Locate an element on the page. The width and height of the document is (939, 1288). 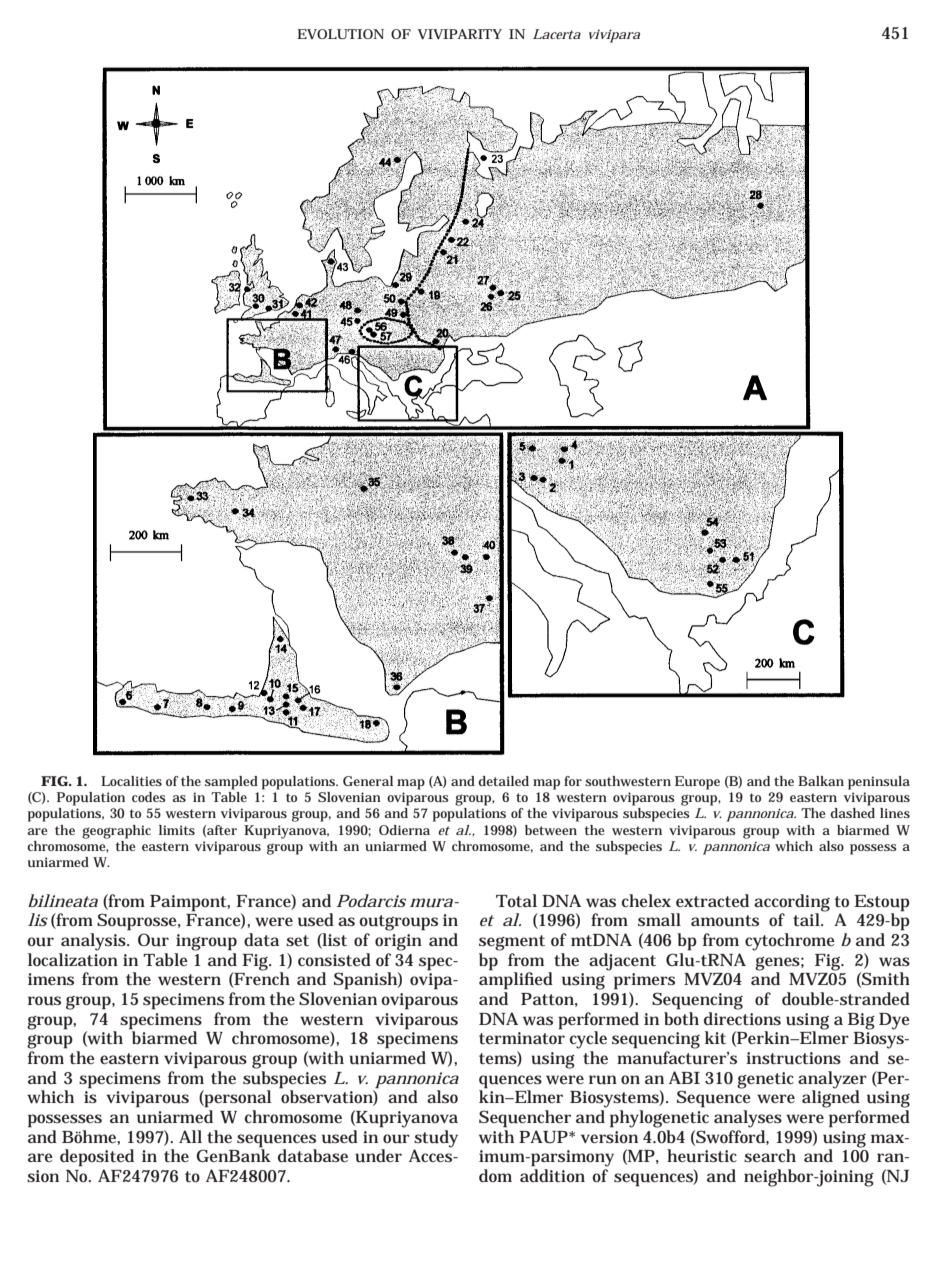
dashed is located at coordinates (852, 813).
